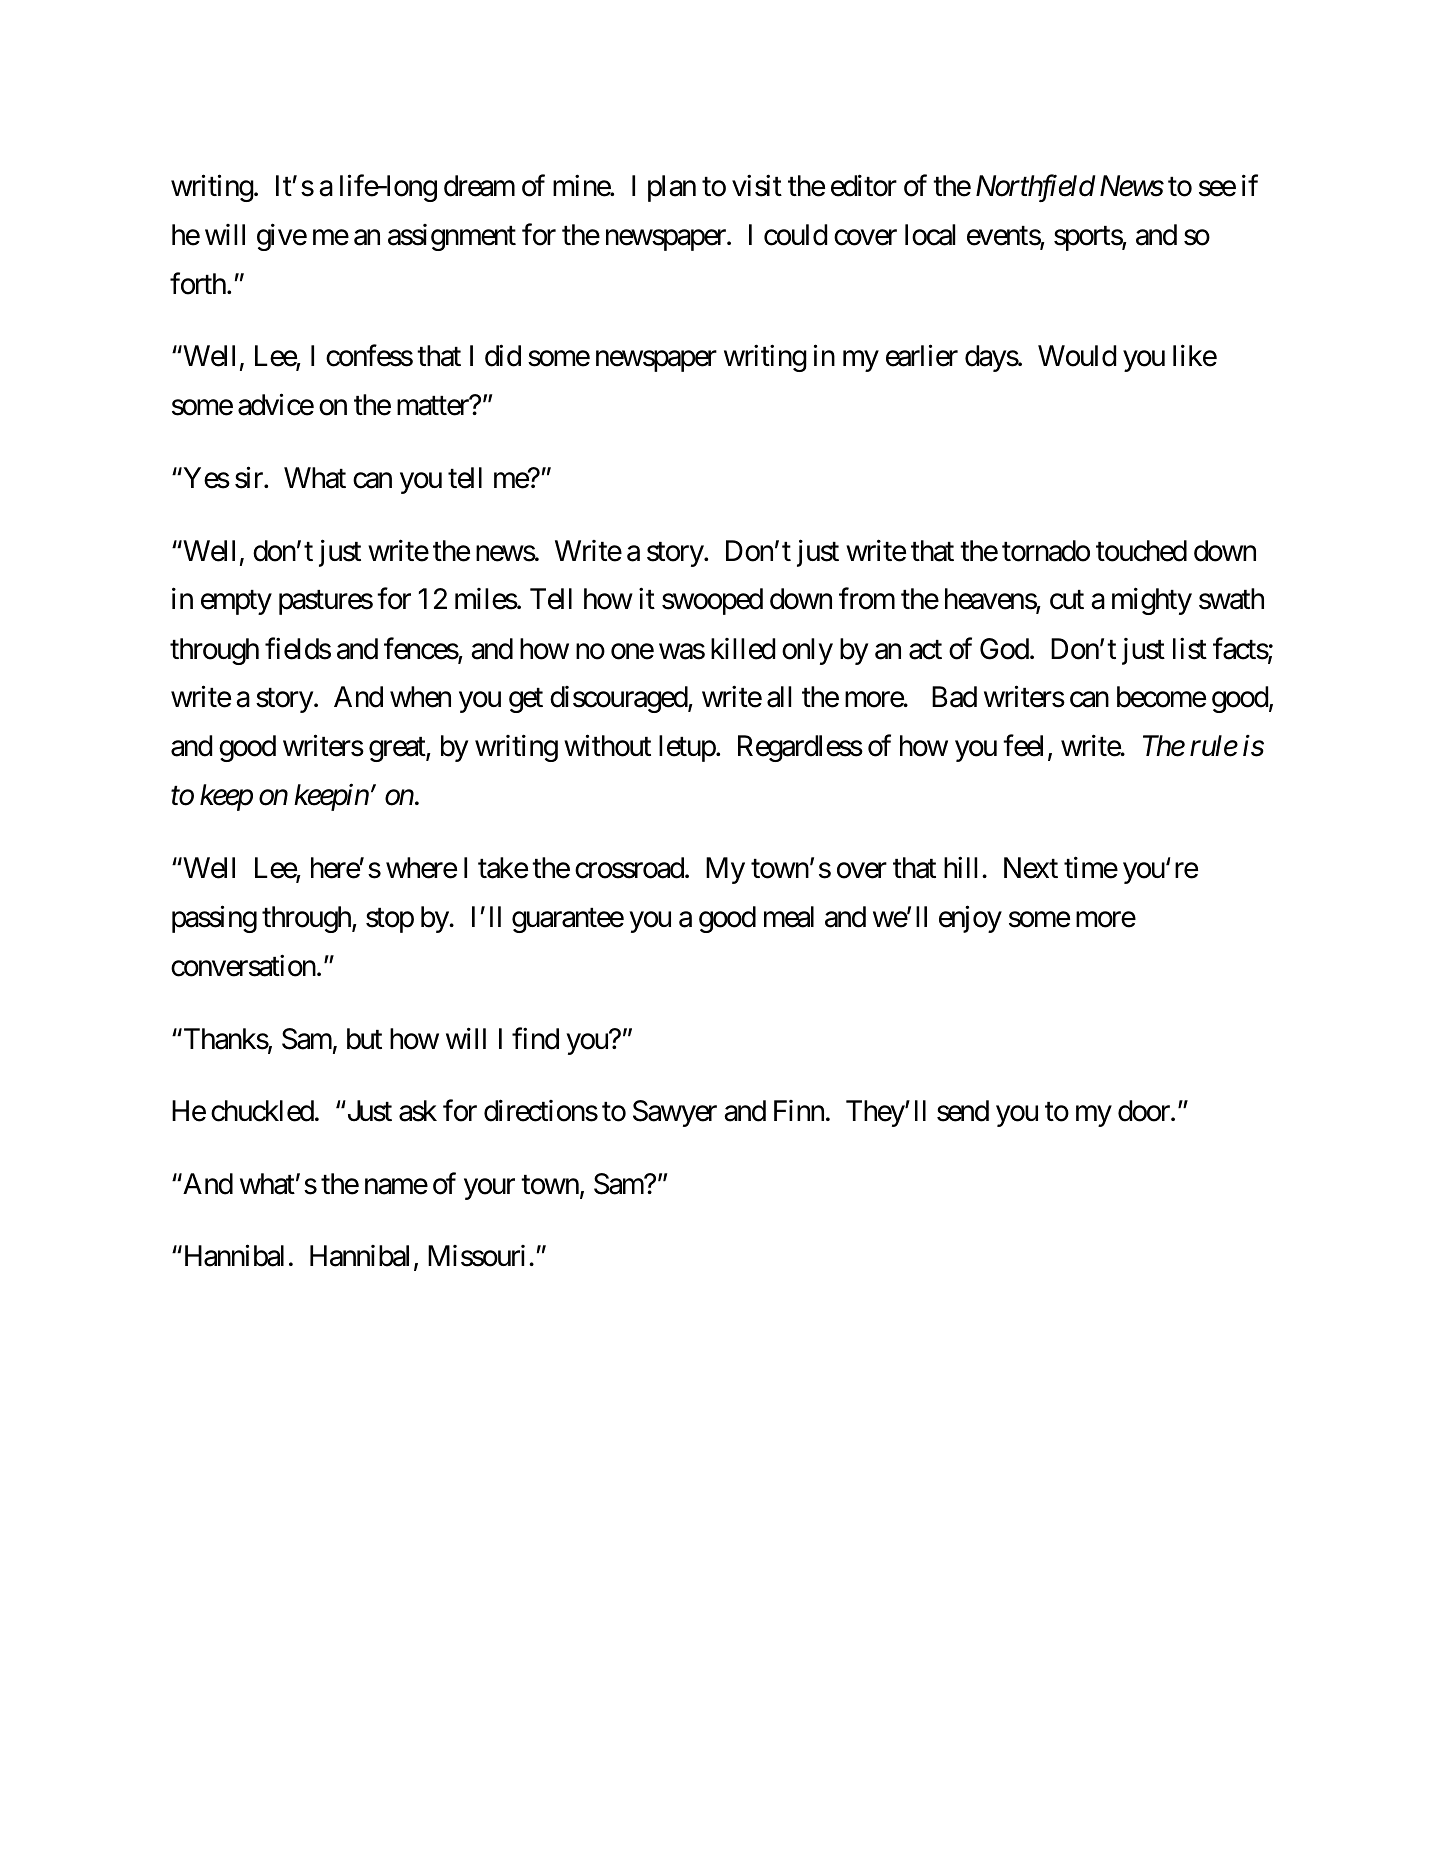  Describe the element at coordinates (1031, 868) in the image. I see `Next` at that location.
